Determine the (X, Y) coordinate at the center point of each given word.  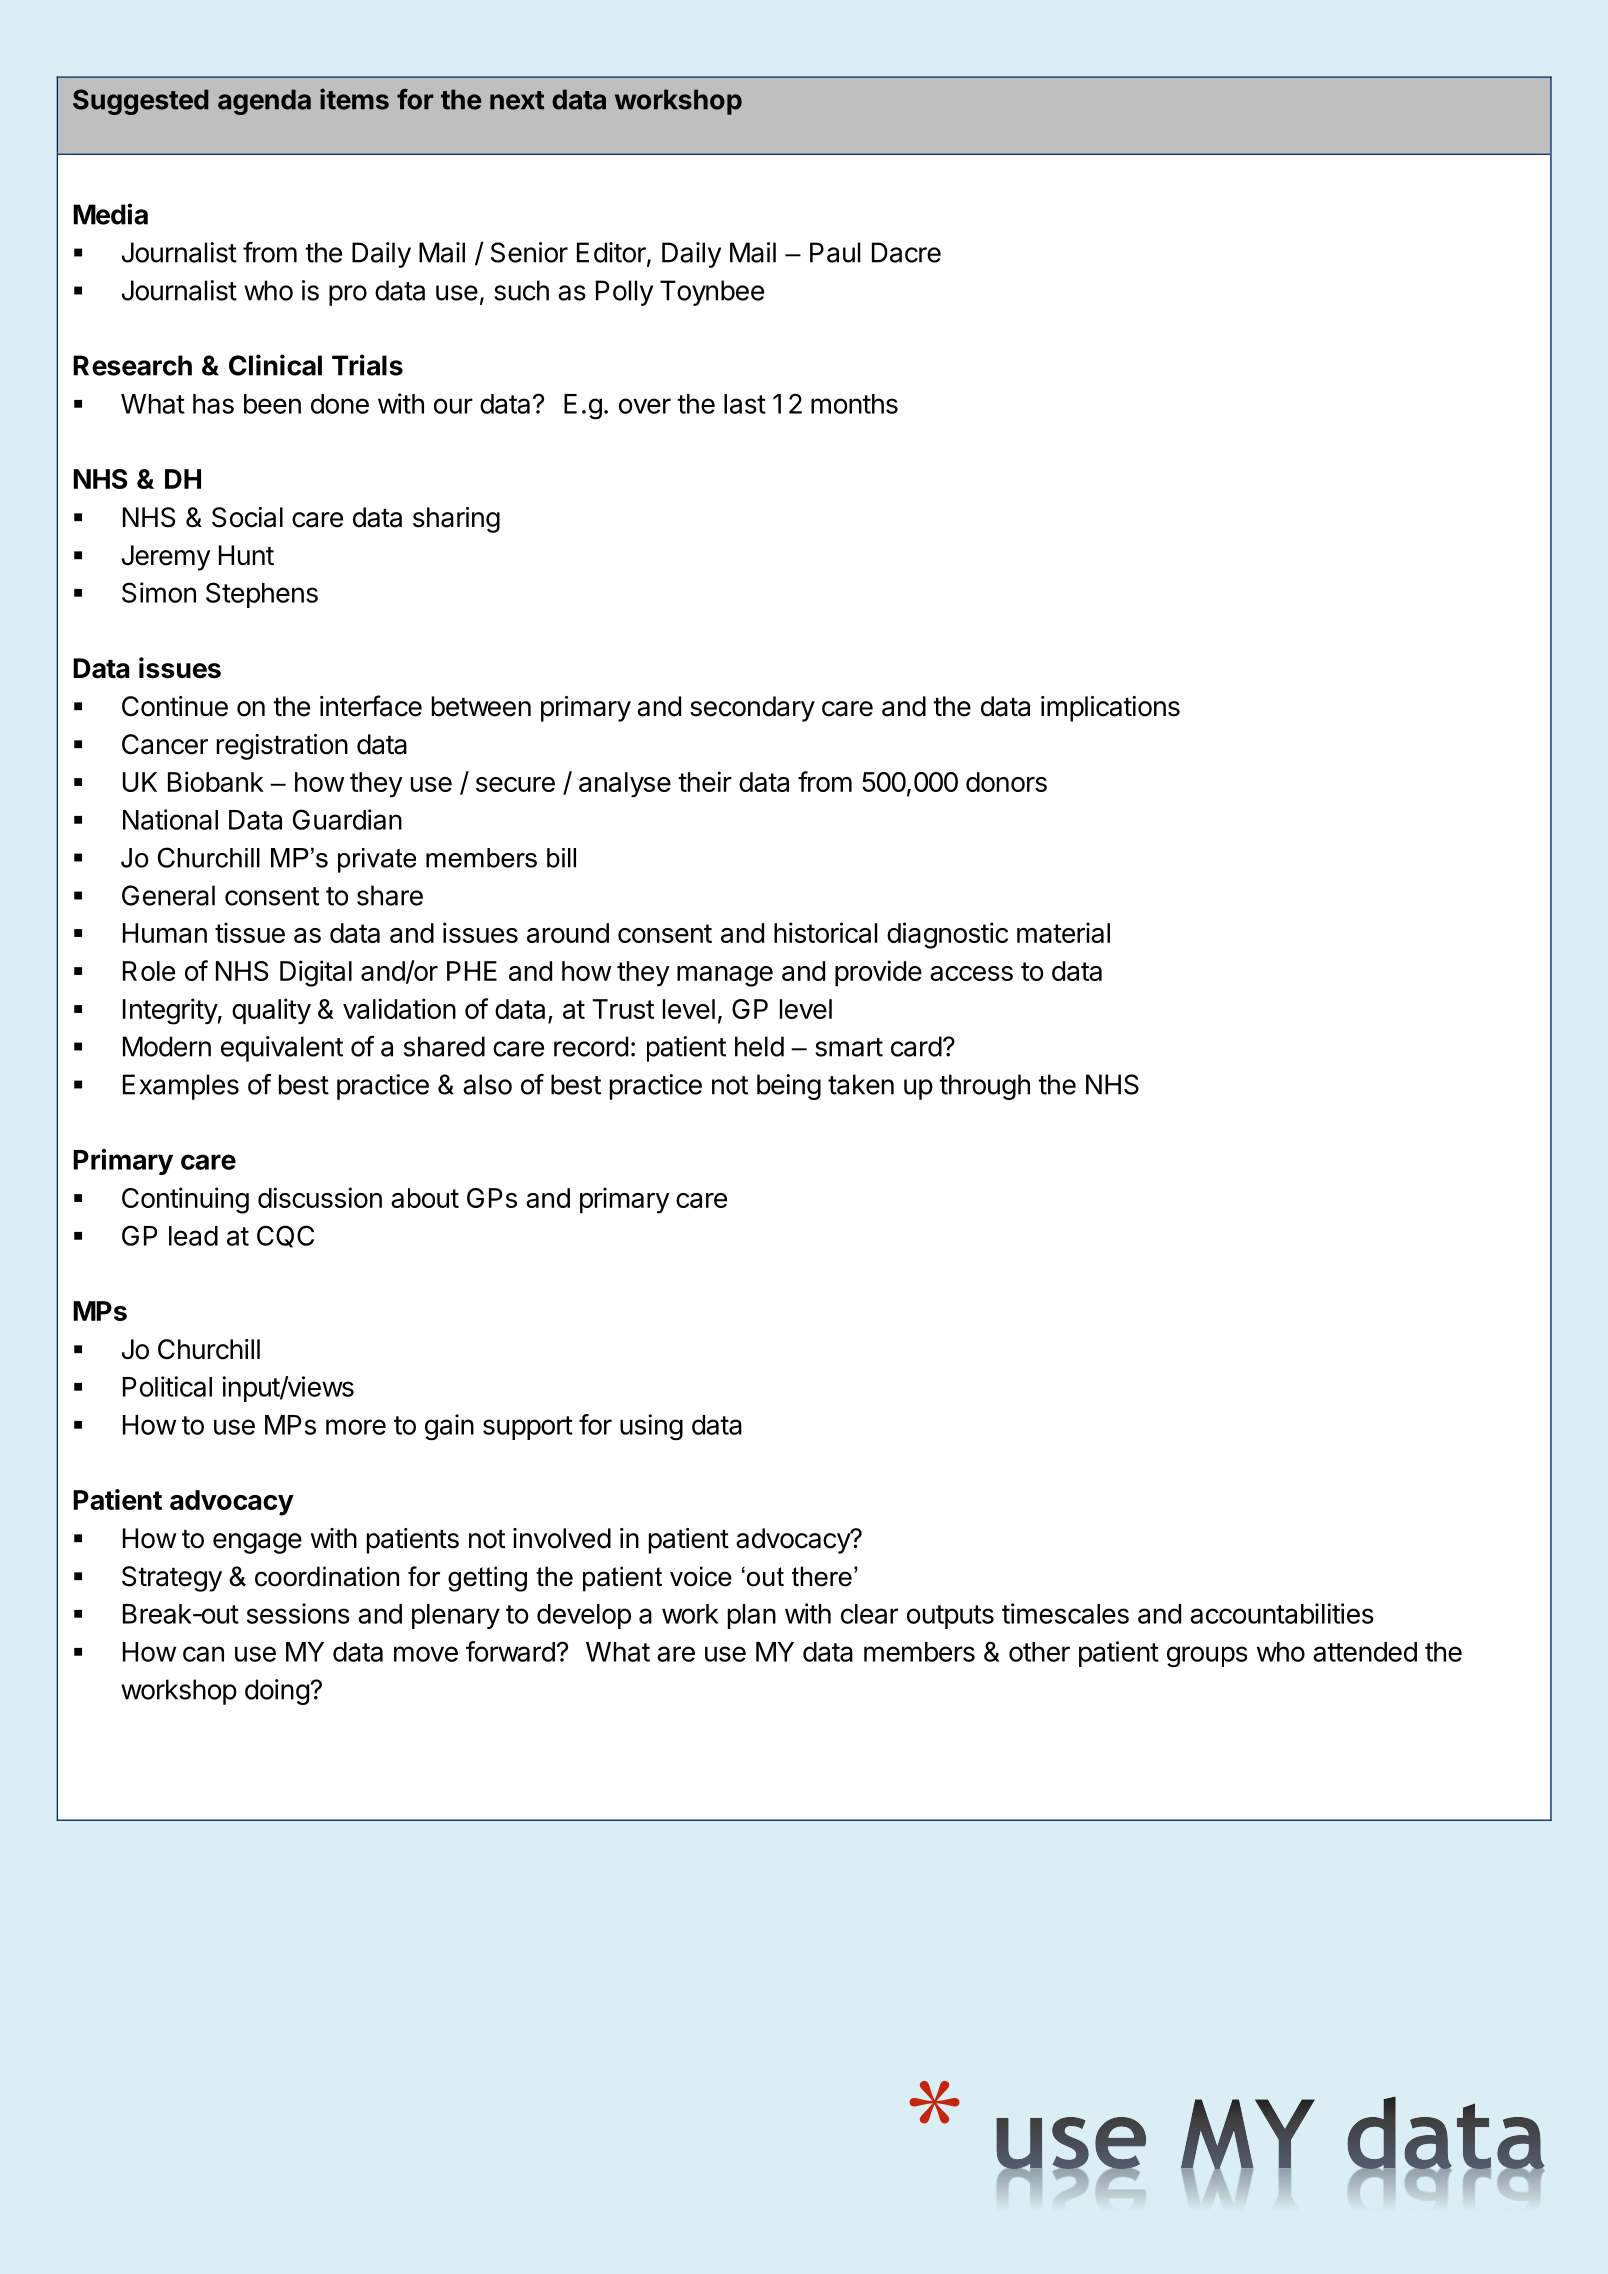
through (984, 1087)
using (651, 1427)
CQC (285, 1236)
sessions (298, 1613)
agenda (264, 102)
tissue (250, 932)
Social (247, 517)
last (745, 404)
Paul (835, 252)
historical (825, 932)
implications (1110, 709)
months (854, 404)
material (1063, 932)
